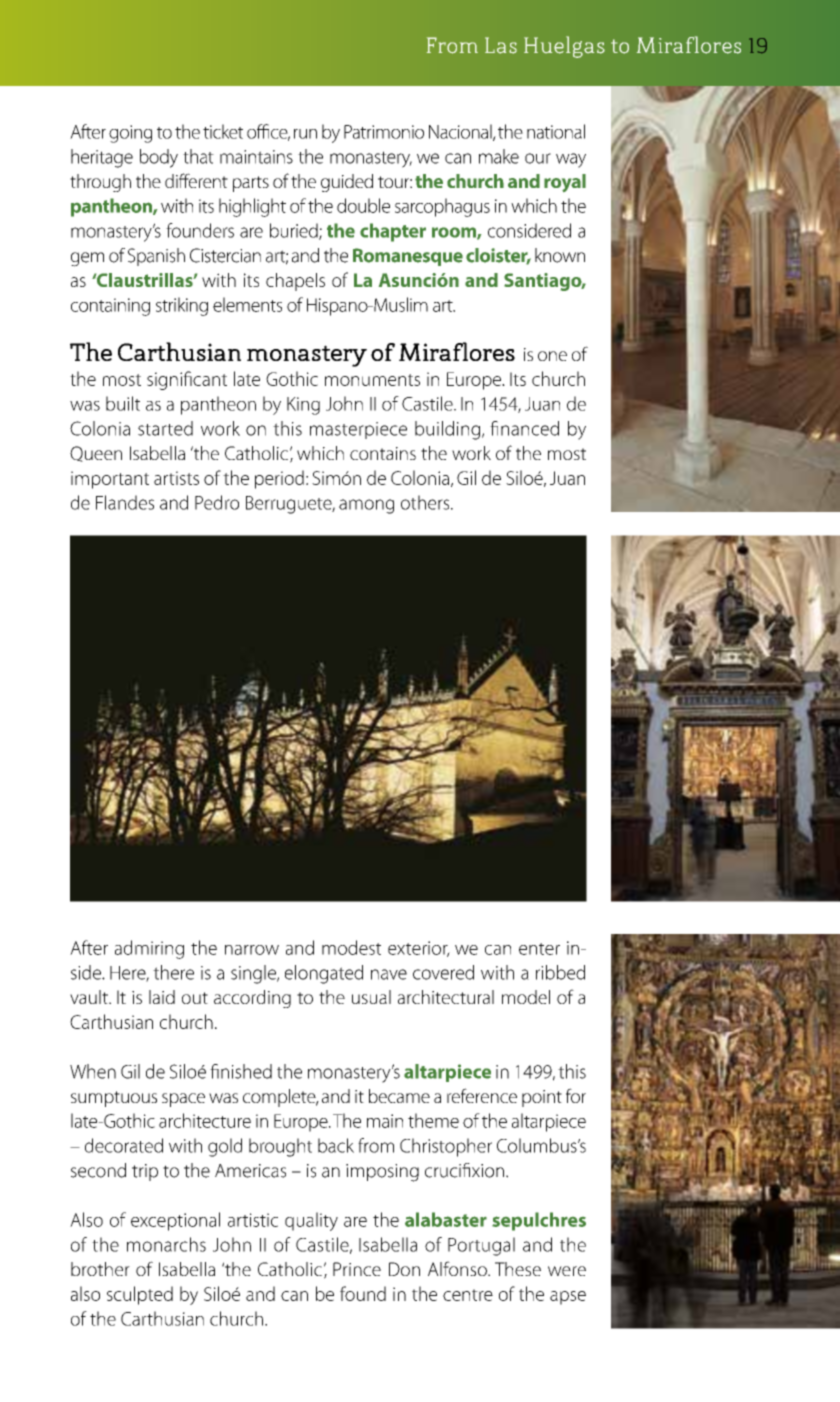 This page has width=840, height=1402. I want to click on body, so click(159, 158).
